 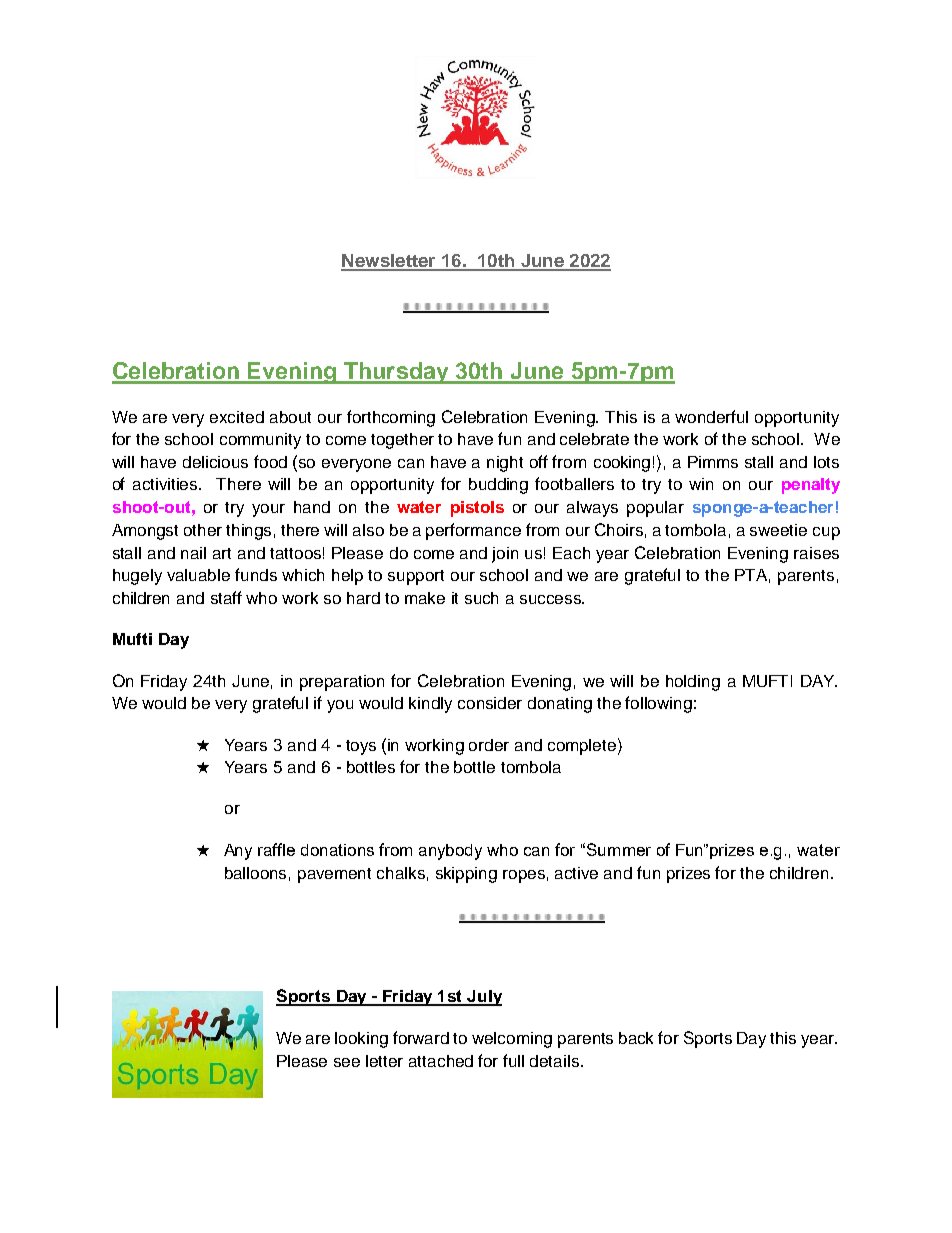 What do you see at coordinates (203, 530) in the page?
I see `other` at bounding box center [203, 530].
